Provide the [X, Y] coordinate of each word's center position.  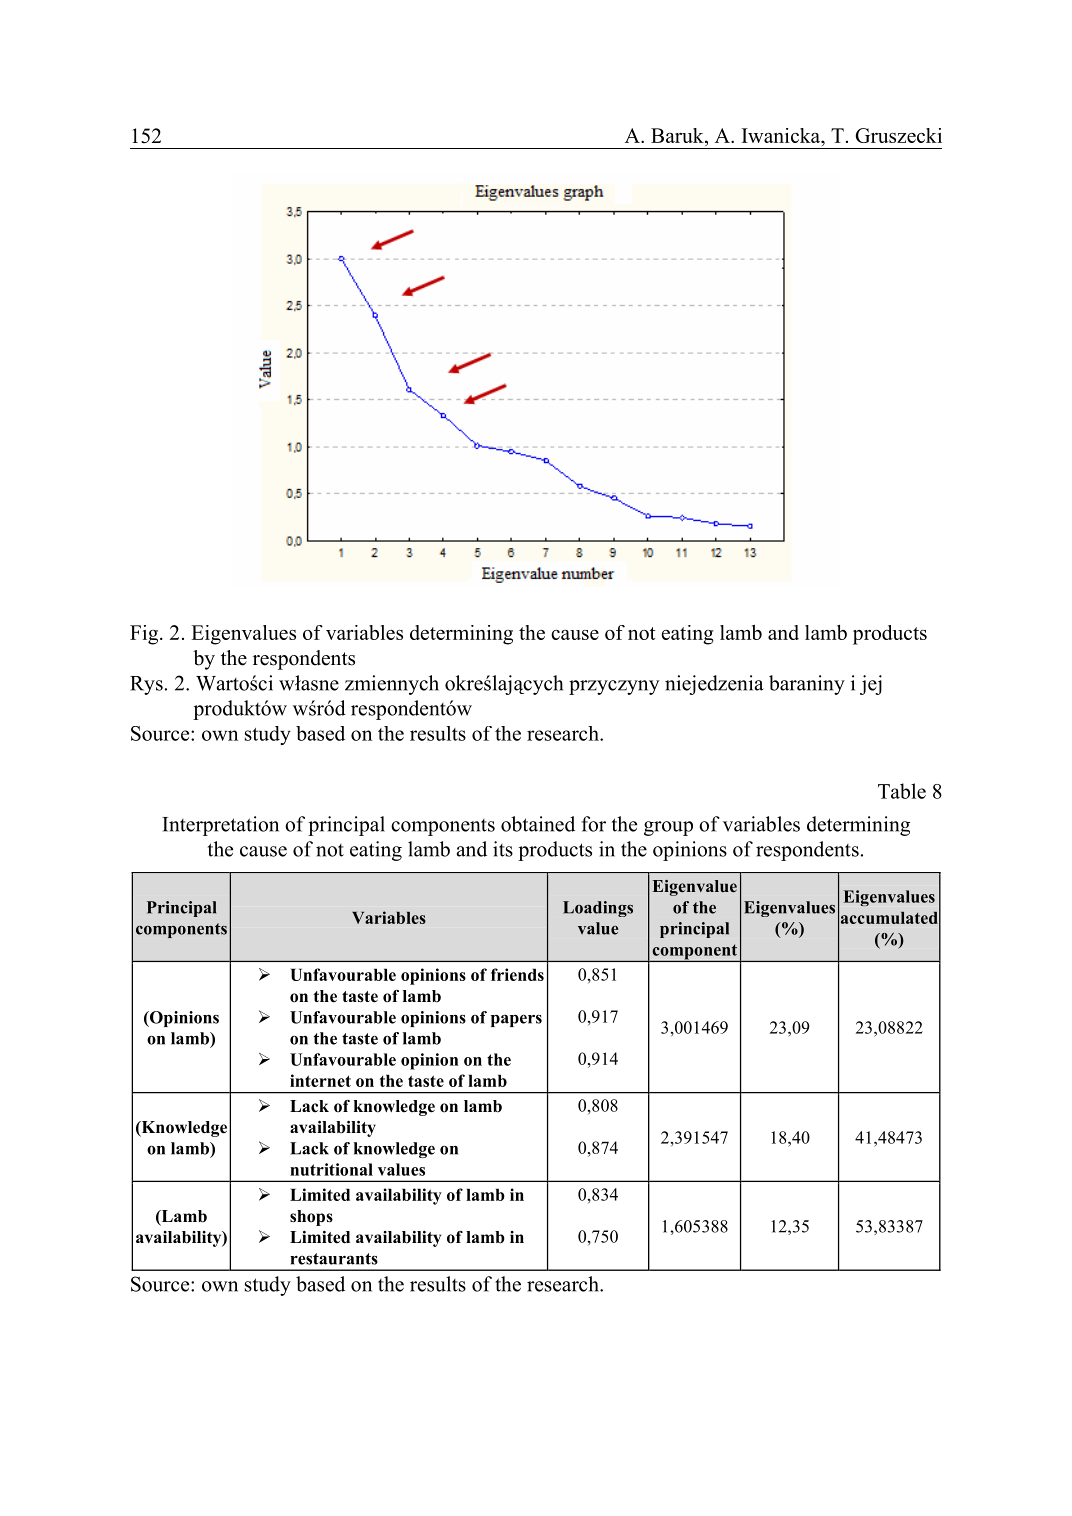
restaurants [334, 1259]
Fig [145, 635]
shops [311, 1218]
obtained [538, 824]
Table [902, 791]
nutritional [331, 1169]
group [668, 828]
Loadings [598, 909]
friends [517, 974]
